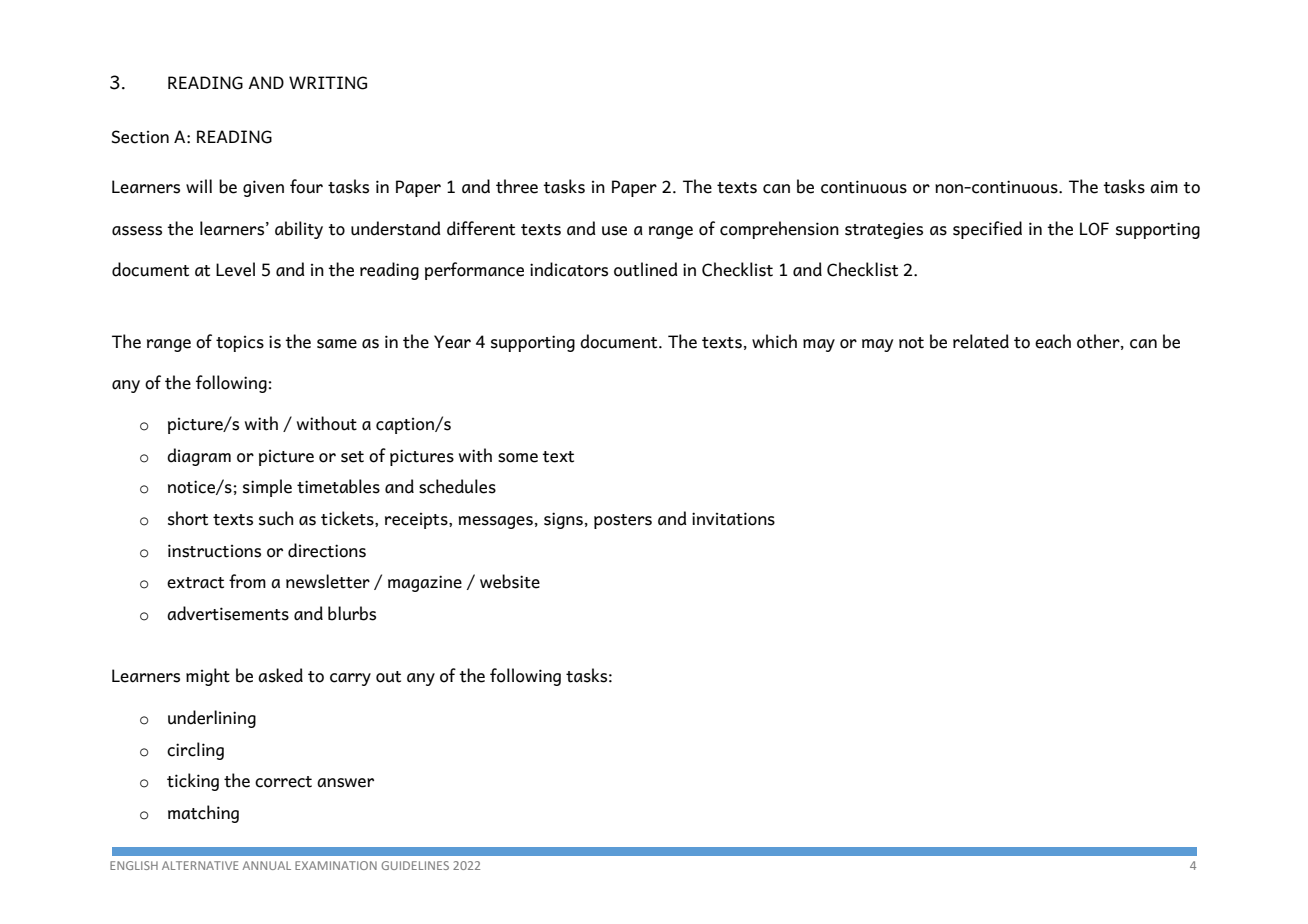  Describe the element at coordinates (328, 83) in the document. I see `WRITING` at that location.
